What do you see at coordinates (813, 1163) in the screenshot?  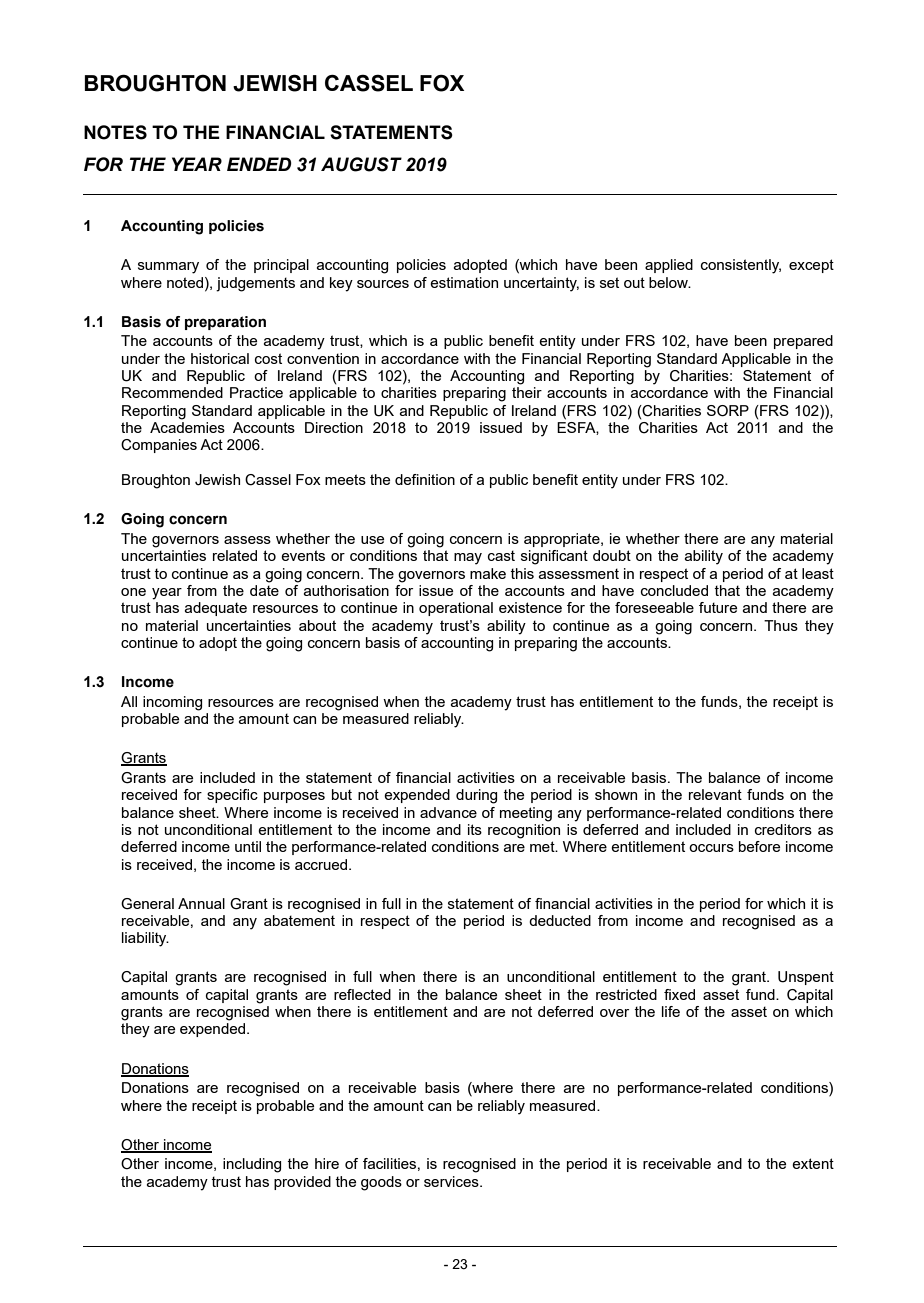 I see `extent` at bounding box center [813, 1163].
